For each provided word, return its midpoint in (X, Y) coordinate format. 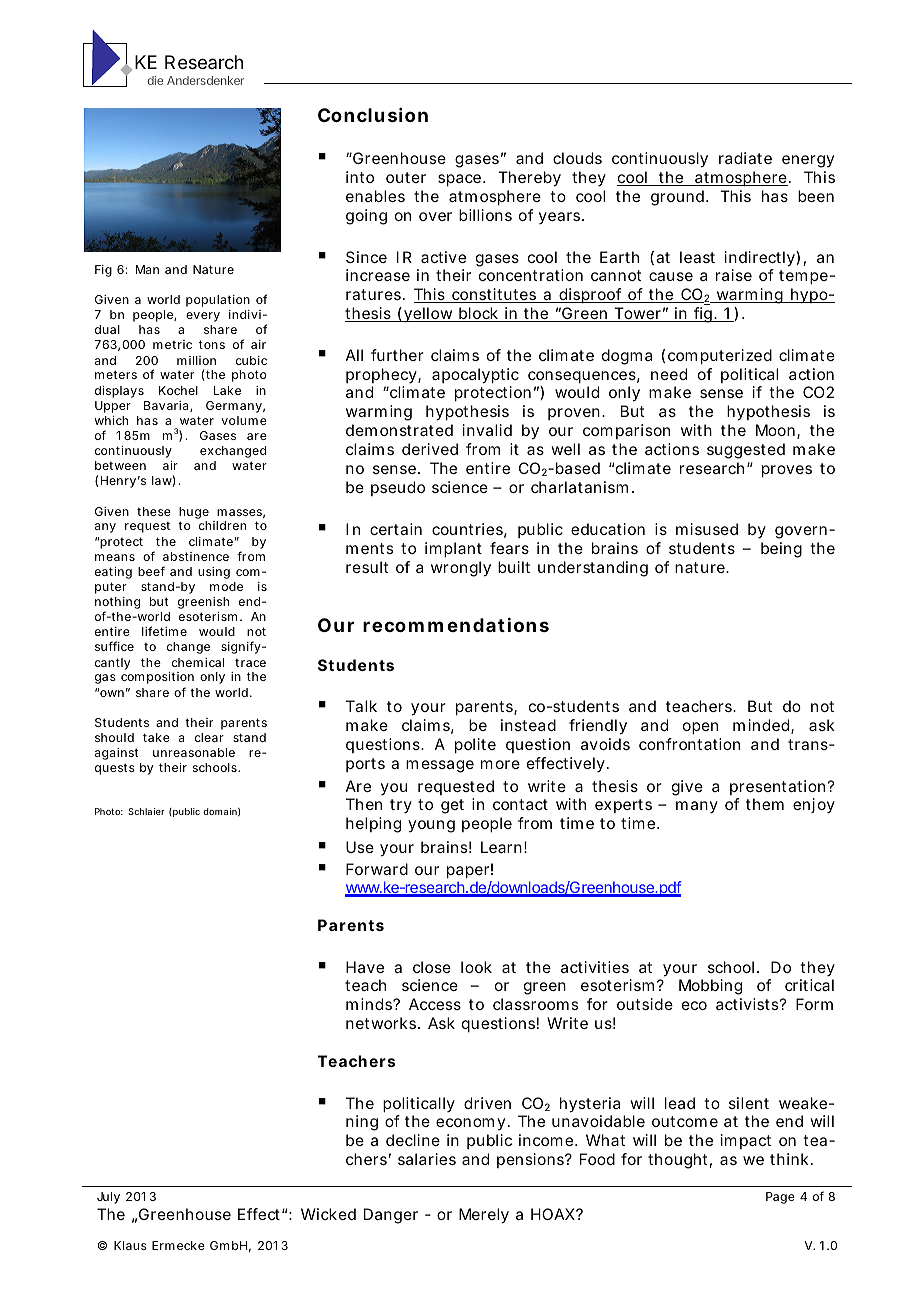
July (108, 1198)
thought (680, 1161)
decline (413, 1140)
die (155, 80)
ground (679, 198)
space (461, 180)
